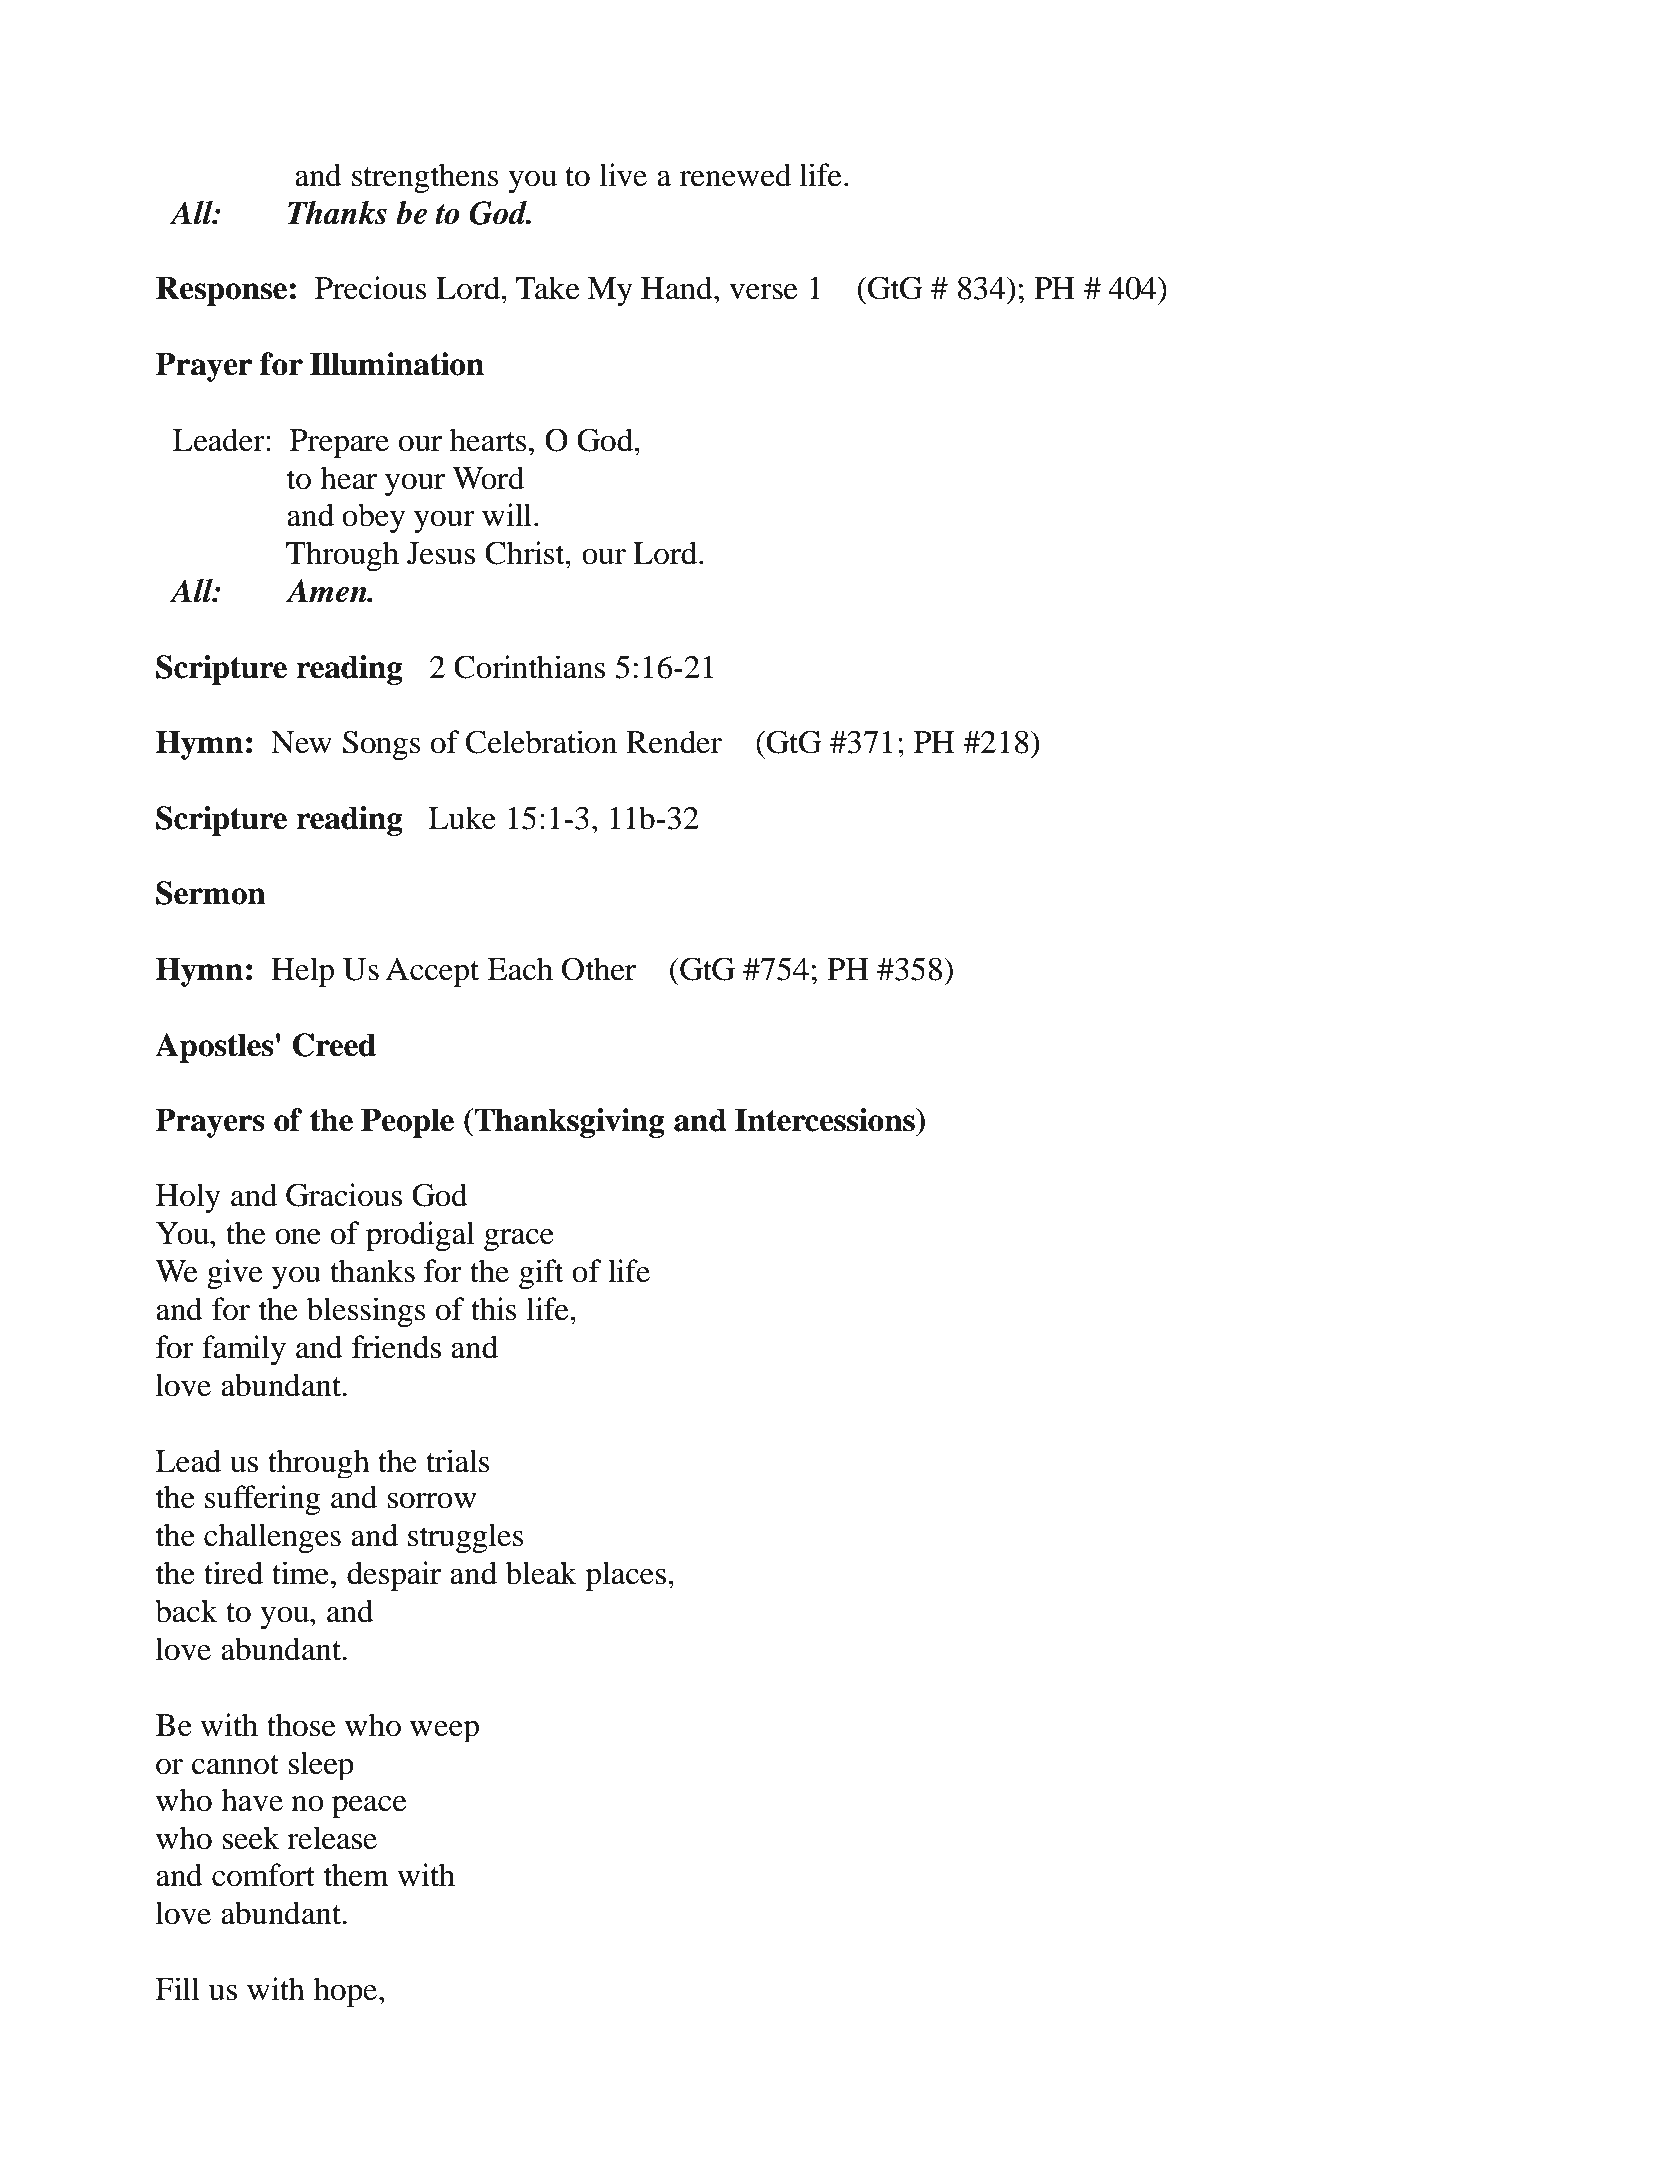  I want to click on Apostles, so click(214, 1048).
